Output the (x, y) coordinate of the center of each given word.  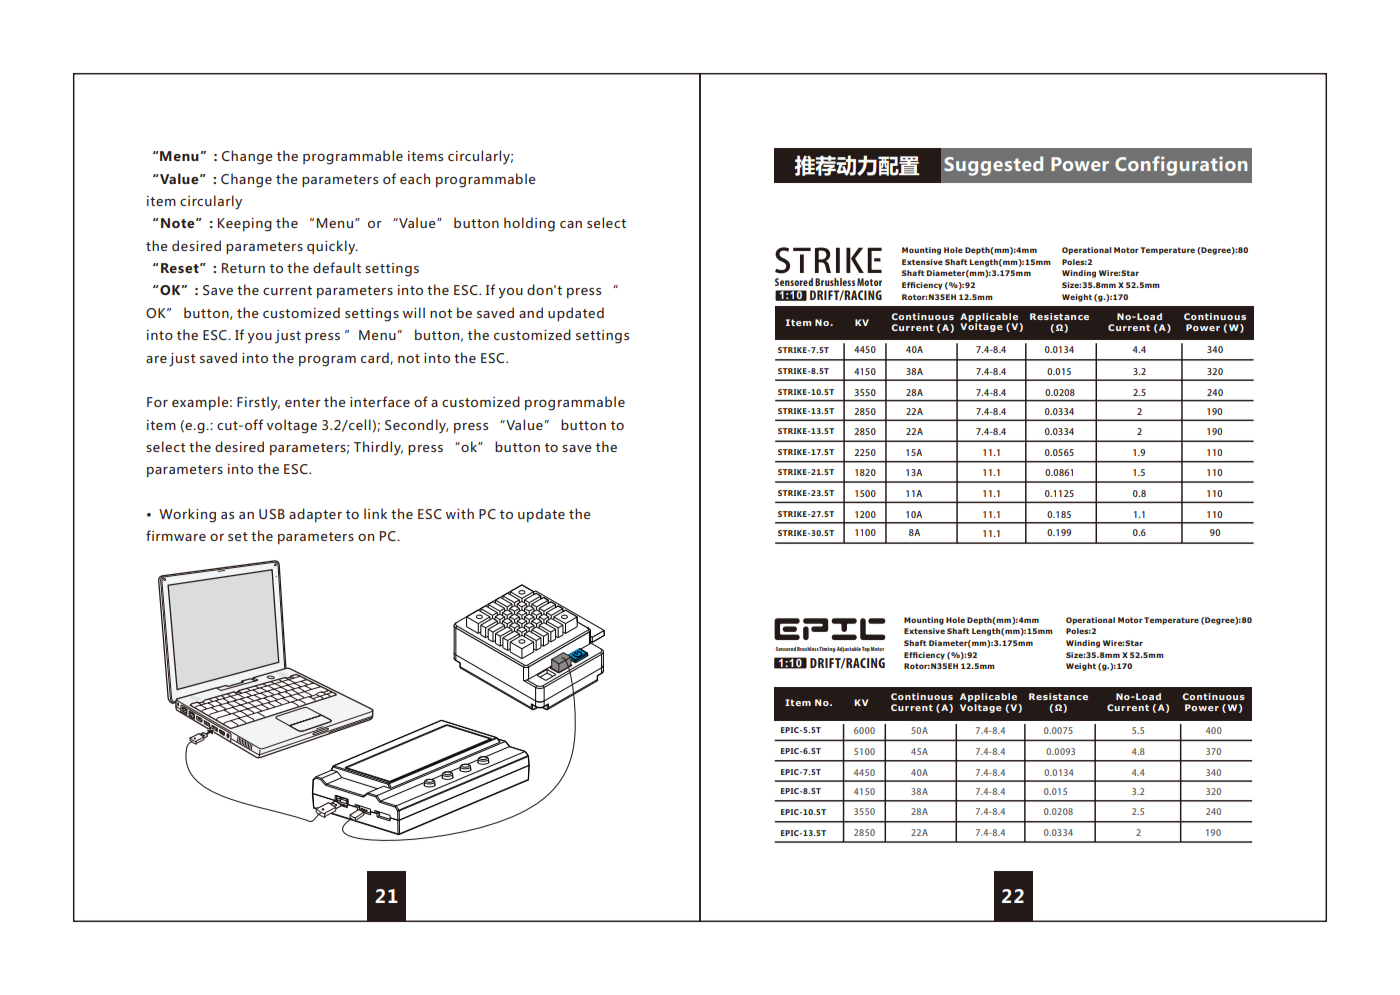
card (376, 358)
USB (272, 514)
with (460, 513)
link (375, 513)
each (415, 178)
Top (866, 649)
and (531, 312)
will (414, 312)
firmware (176, 535)
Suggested (993, 166)
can (571, 224)
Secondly (416, 426)
